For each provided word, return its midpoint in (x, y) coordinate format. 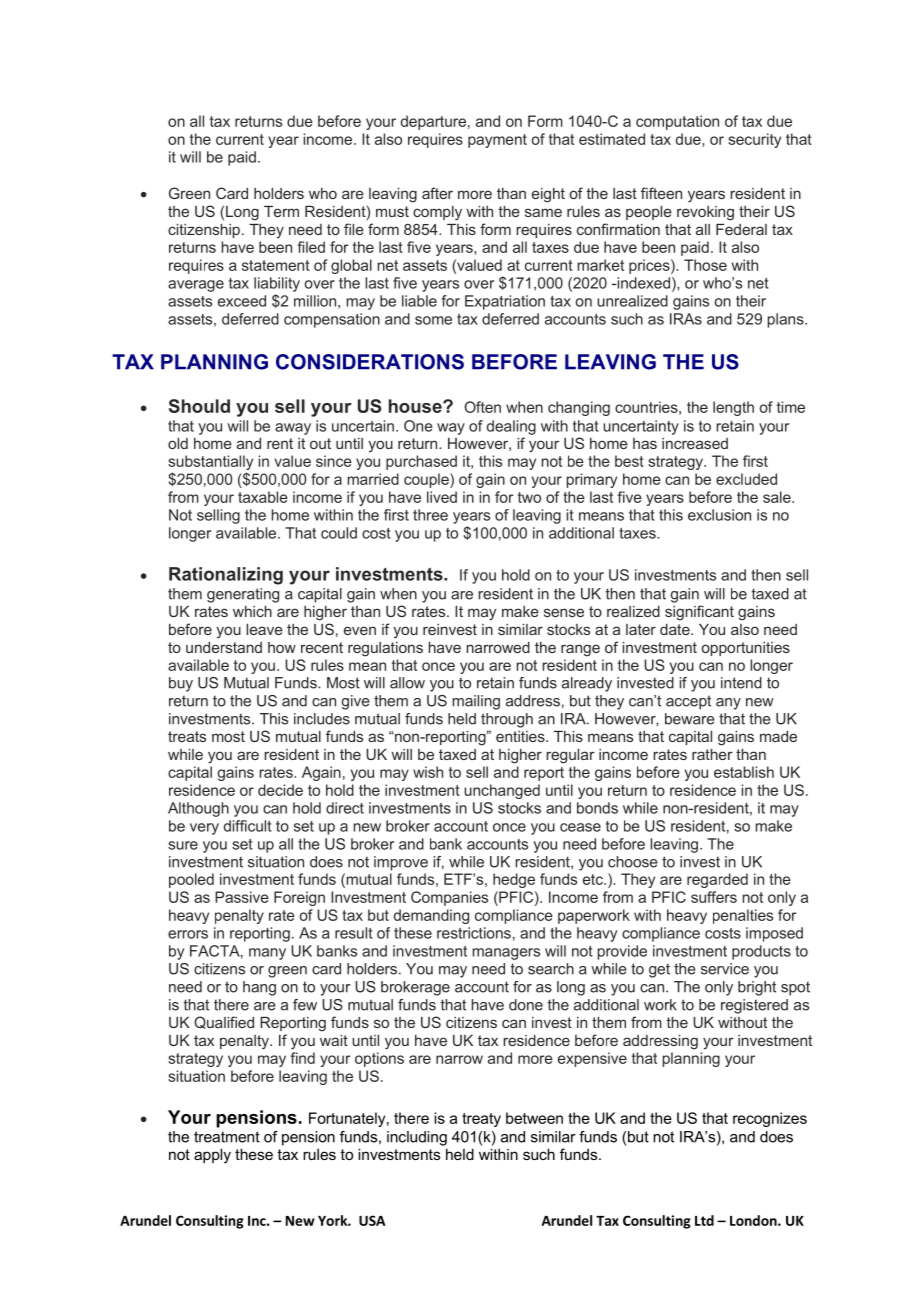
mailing (476, 702)
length (733, 408)
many (267, 954)
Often (483, 407)
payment (497, 141)
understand (224, 647)
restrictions (474, 933)
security (754, 140)
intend (741, 683)
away (293, 429)
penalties (743, 916)
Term (281, 211)
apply (212, 1156)
